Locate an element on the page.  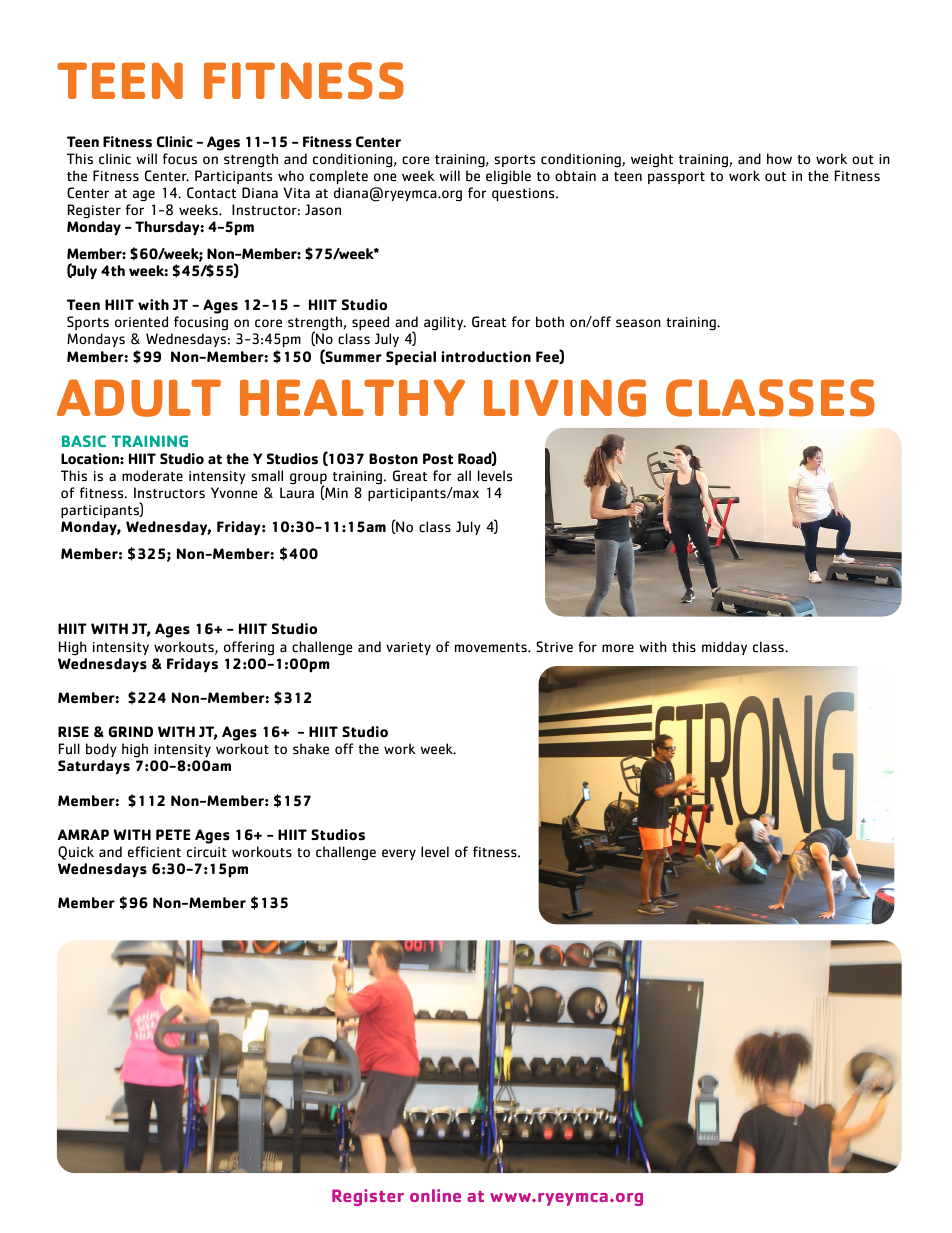
Contact is located at coordinates (211, 193).
